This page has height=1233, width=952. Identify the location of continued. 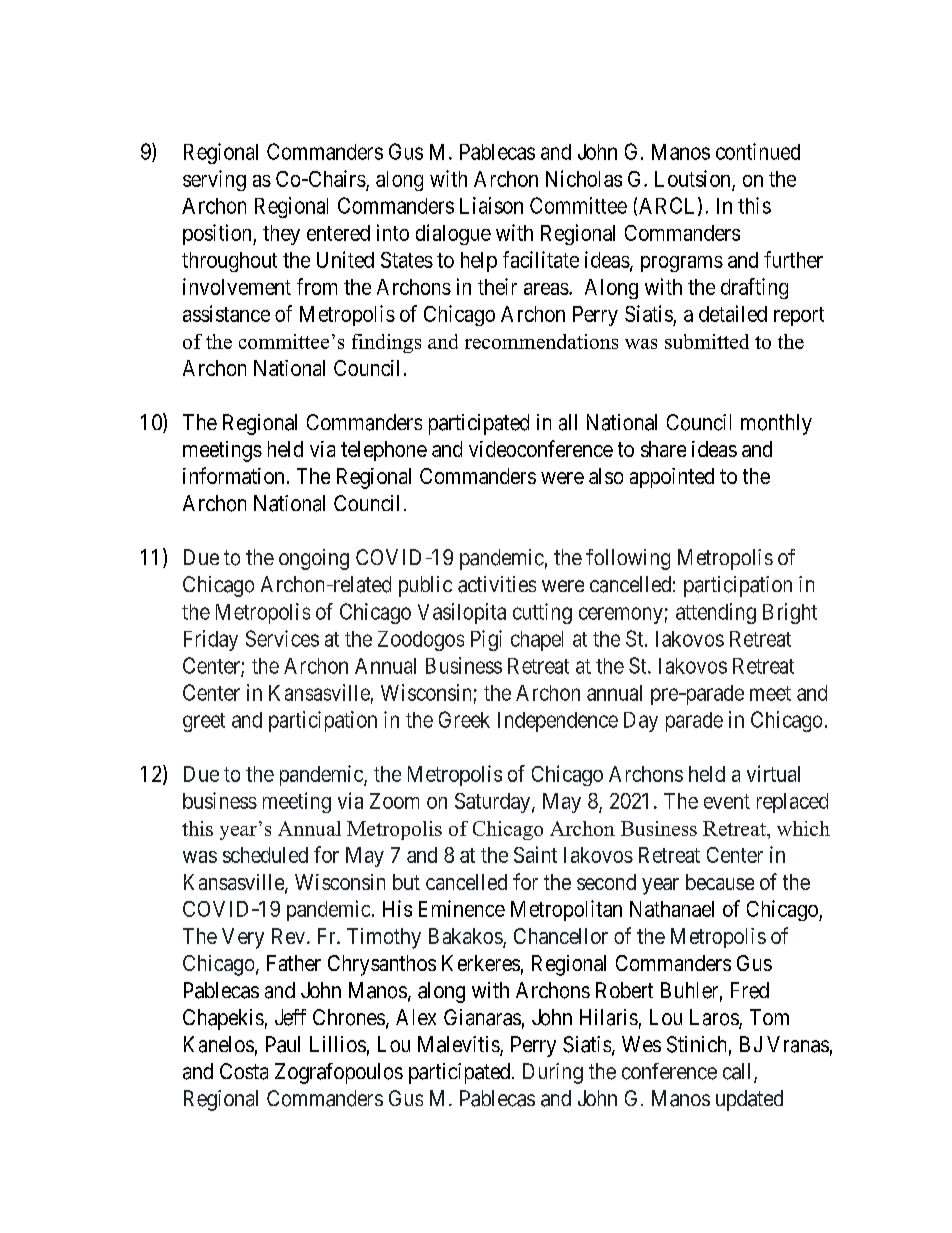
(758, 151).
